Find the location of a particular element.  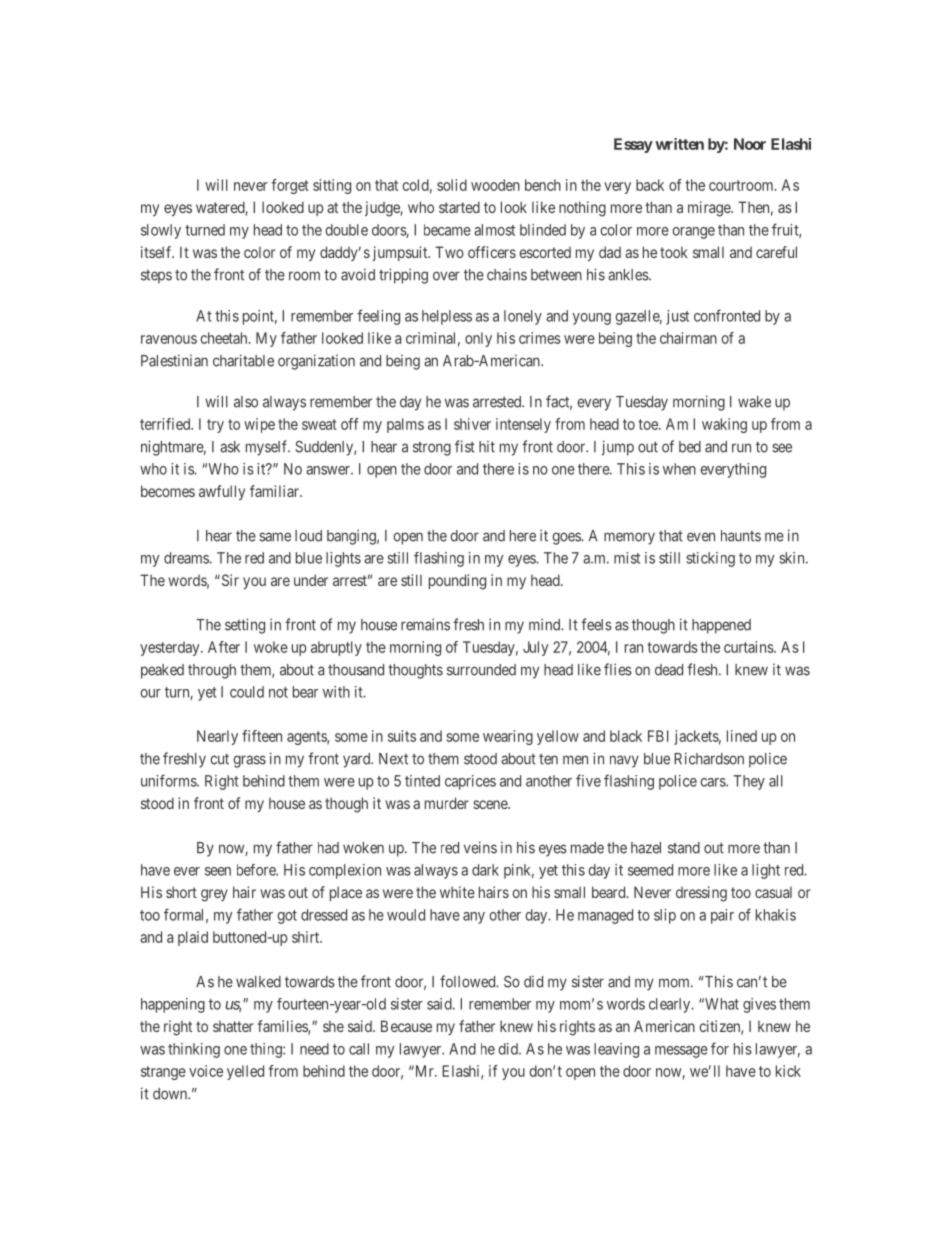

could is located at coordinates (247, 692).
